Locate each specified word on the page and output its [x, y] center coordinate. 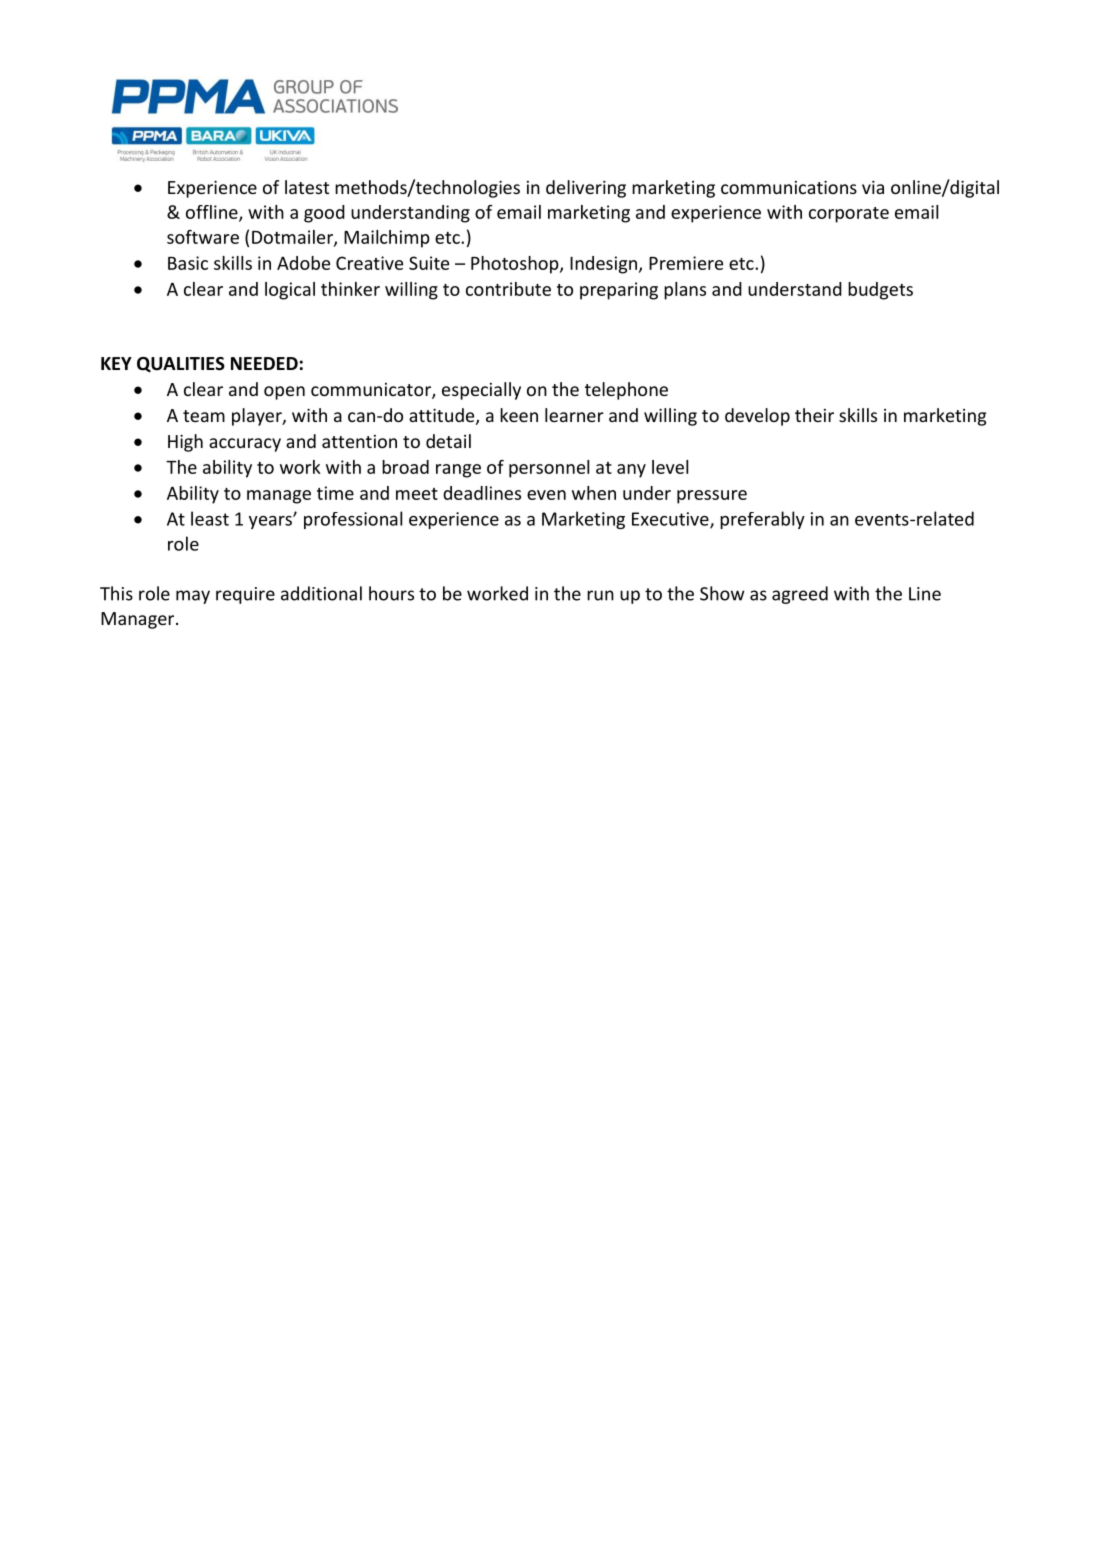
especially [481, 391]
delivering [586, 189]
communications [789, 187]
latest [307, 187]
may [193, 597]
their [814, 415]
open [284, 393]
